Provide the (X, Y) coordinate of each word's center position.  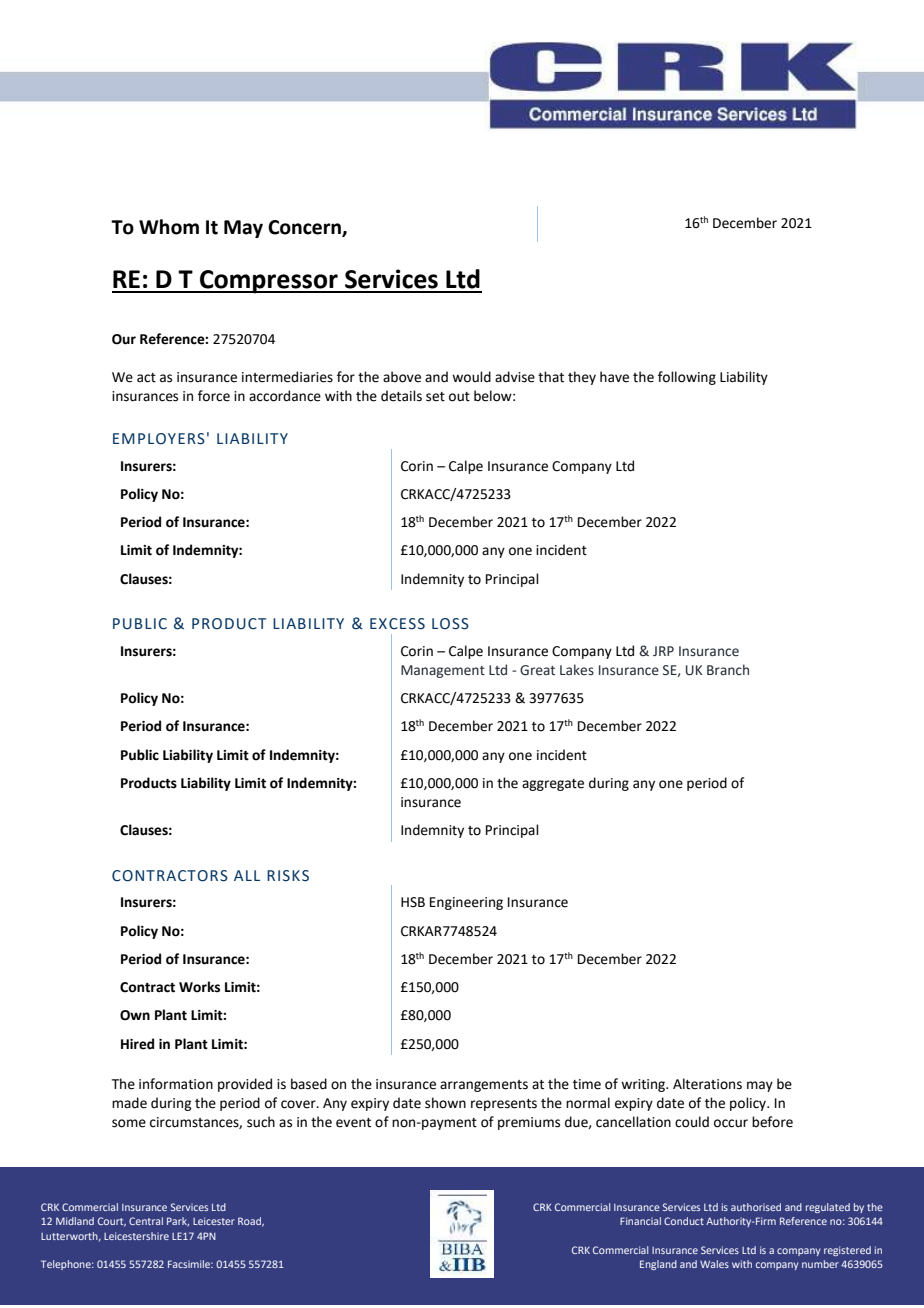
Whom (169, 227)
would (471, 377)
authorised (756, 1207)
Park (178, 1222)
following (687, 378)
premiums (529, 1123)
